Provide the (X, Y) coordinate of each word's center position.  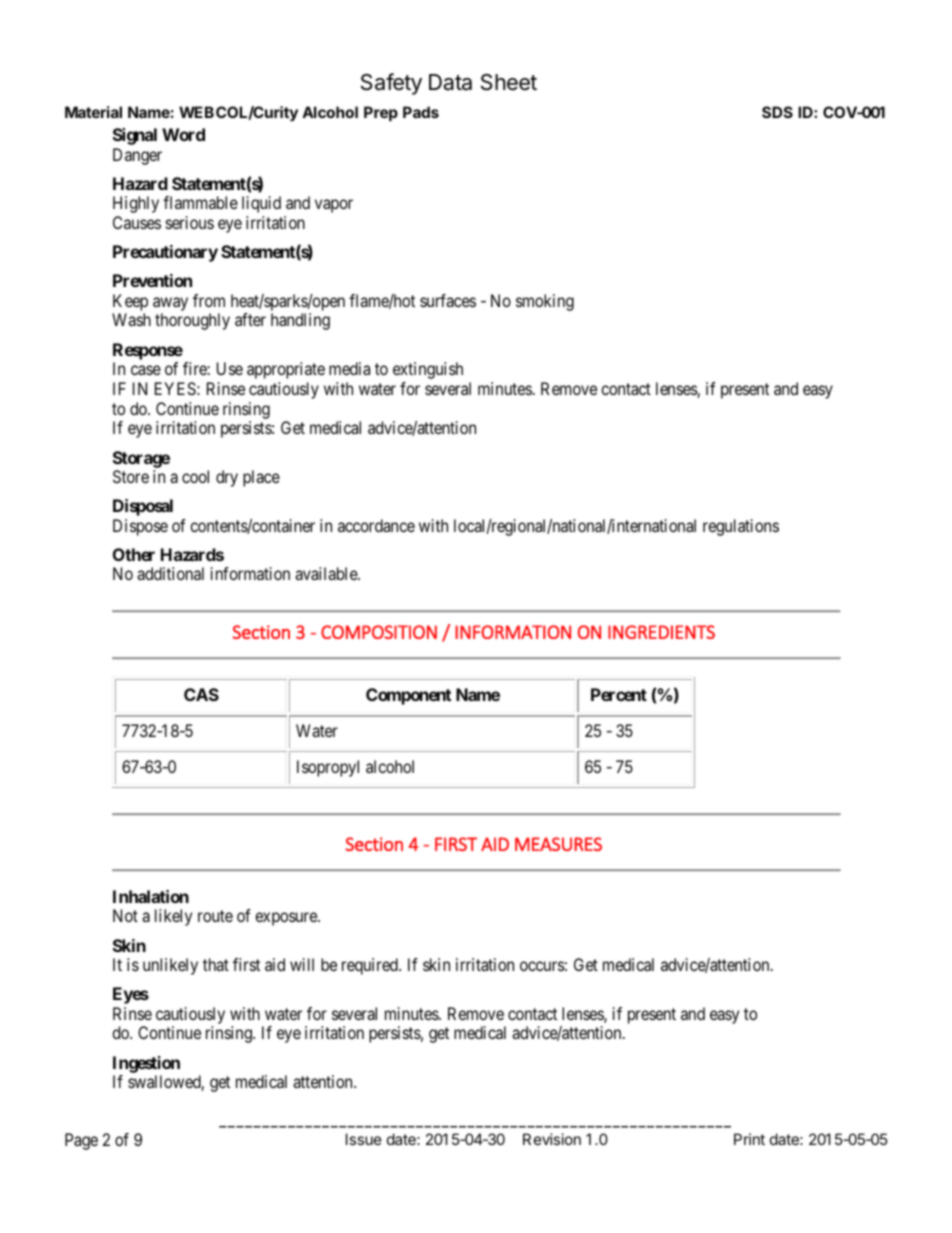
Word (183, 134)
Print (749, 1139)
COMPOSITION (379, 632)
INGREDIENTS (661, 632)
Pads (421, 112)
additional (170, 573)
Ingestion (146, 1064)
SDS (777, 112)
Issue (364, 1139)
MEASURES (558, 844)
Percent (619, 694)
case (146, 370)
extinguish (428, 370)
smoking (545, 302)
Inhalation (151, 896)
